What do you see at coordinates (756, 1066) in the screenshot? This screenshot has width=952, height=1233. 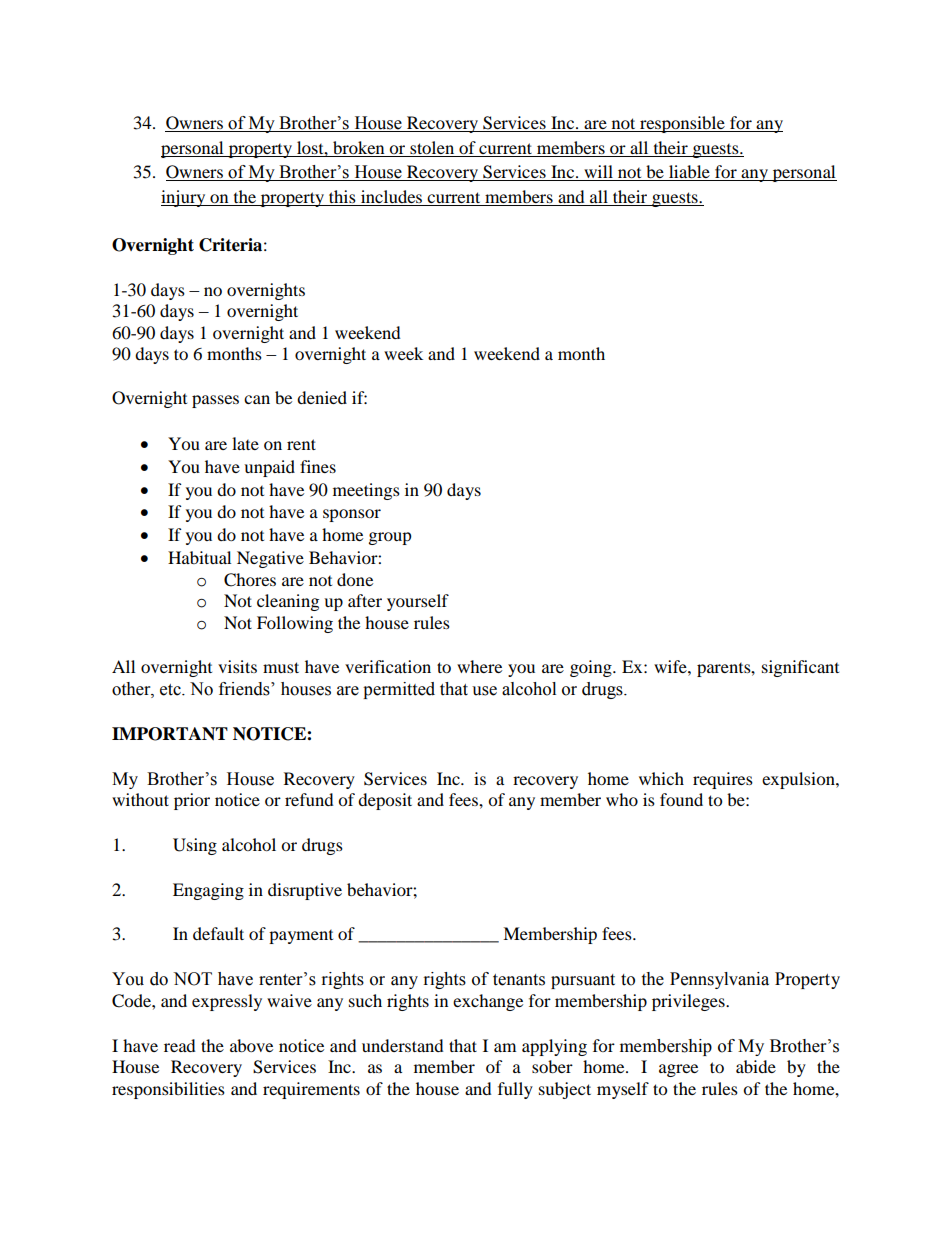 I see `abide` at bounding box center [756, 1066].
